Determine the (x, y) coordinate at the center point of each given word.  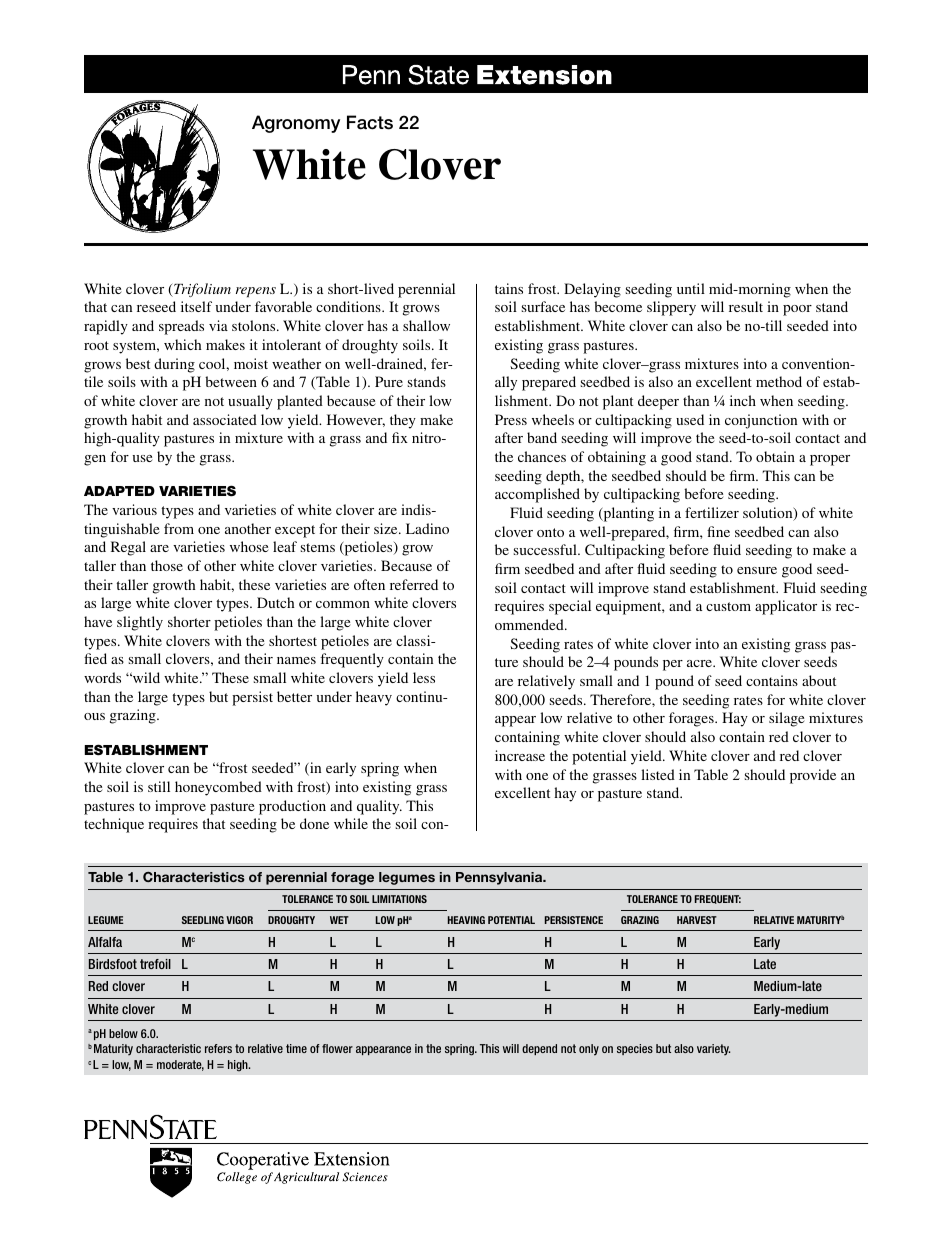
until (691, 288)
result (746, 306)
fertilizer (712, 512)
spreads (181, 327)
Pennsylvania (500, 878)
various (134, 509)
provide (813, 776)
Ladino (427, 528)
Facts (370, 122)
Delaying (592, 290)
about (819, 680)
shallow (426, 325)
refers (218, 1048)
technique (114, 825)
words (102, 677)
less (424, 677)
